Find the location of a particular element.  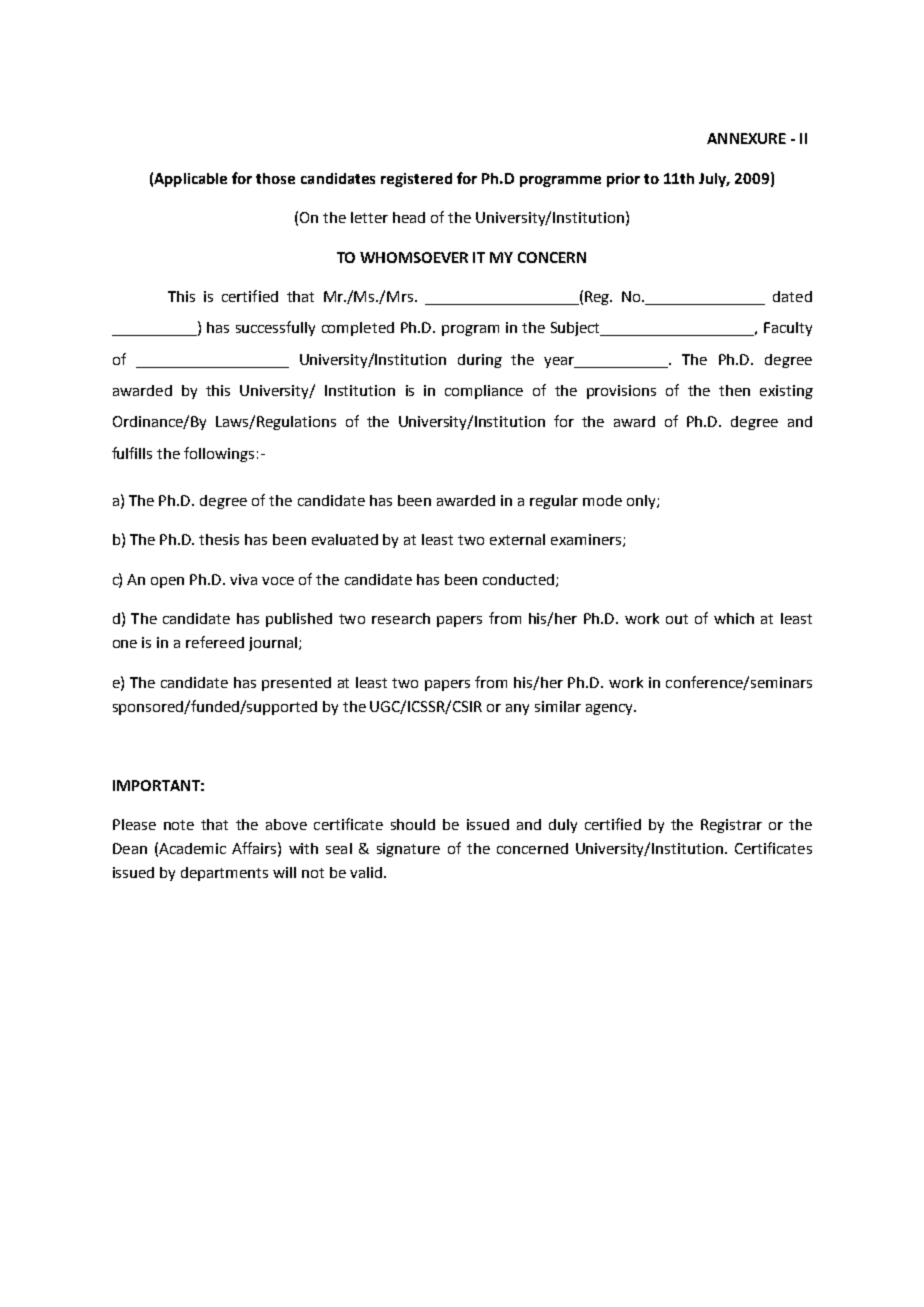

July is located at coordinates (714, 180).
